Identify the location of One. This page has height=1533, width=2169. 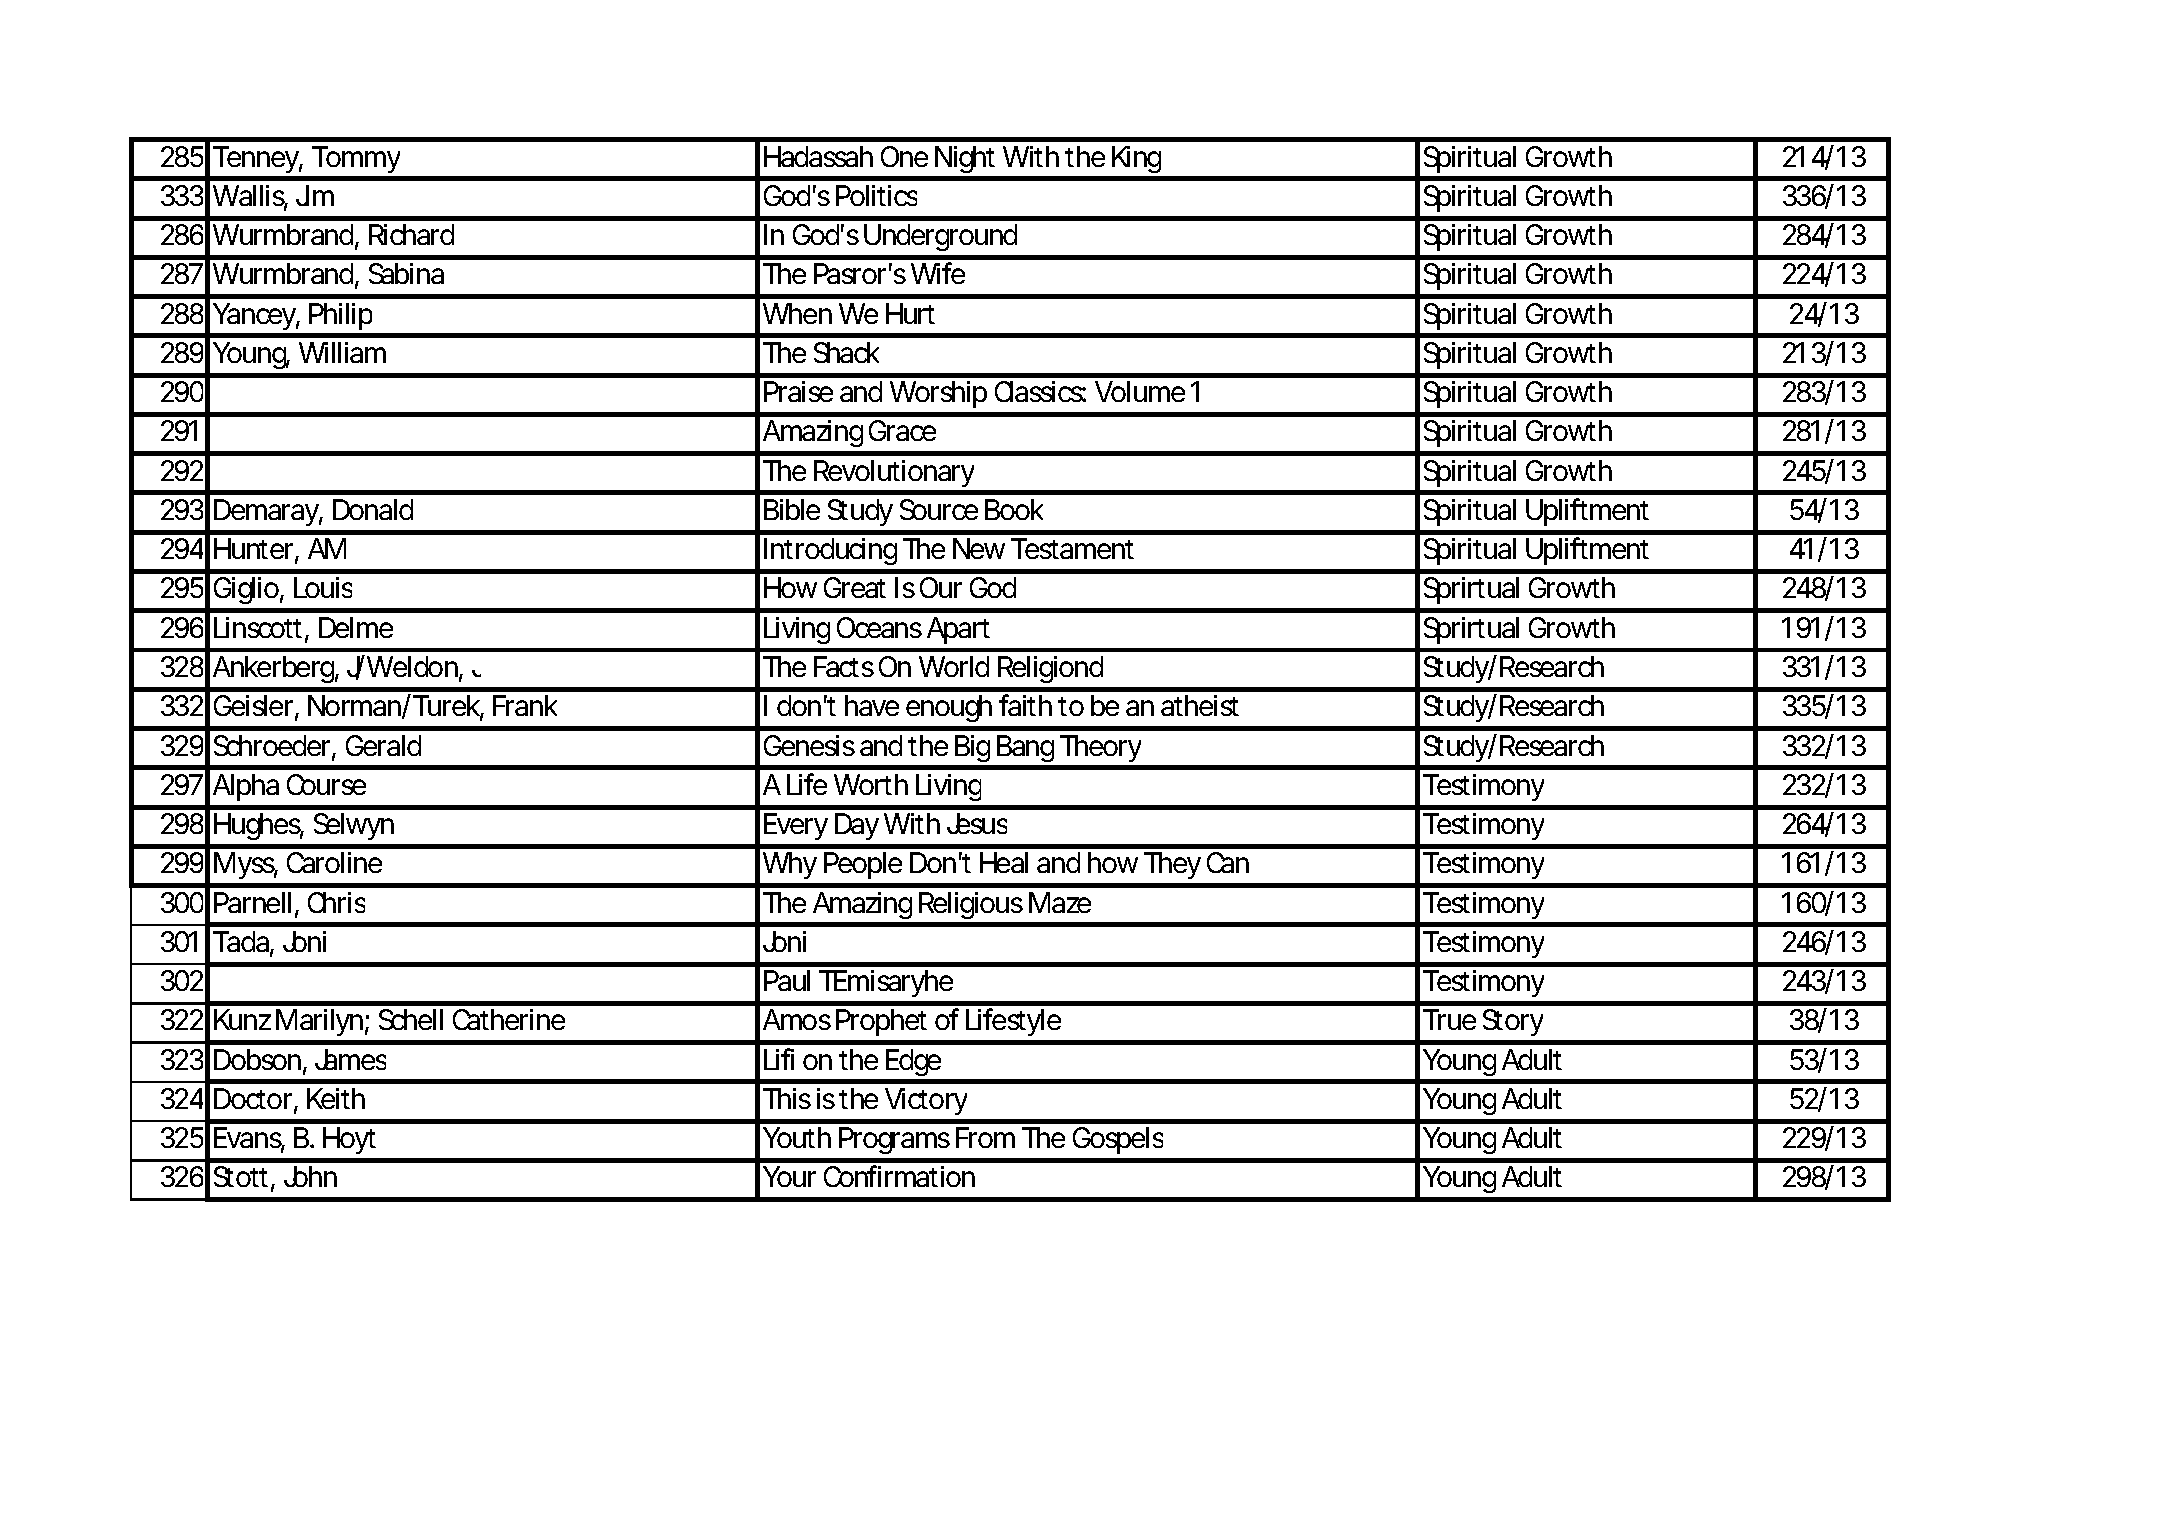
(904, 156).
